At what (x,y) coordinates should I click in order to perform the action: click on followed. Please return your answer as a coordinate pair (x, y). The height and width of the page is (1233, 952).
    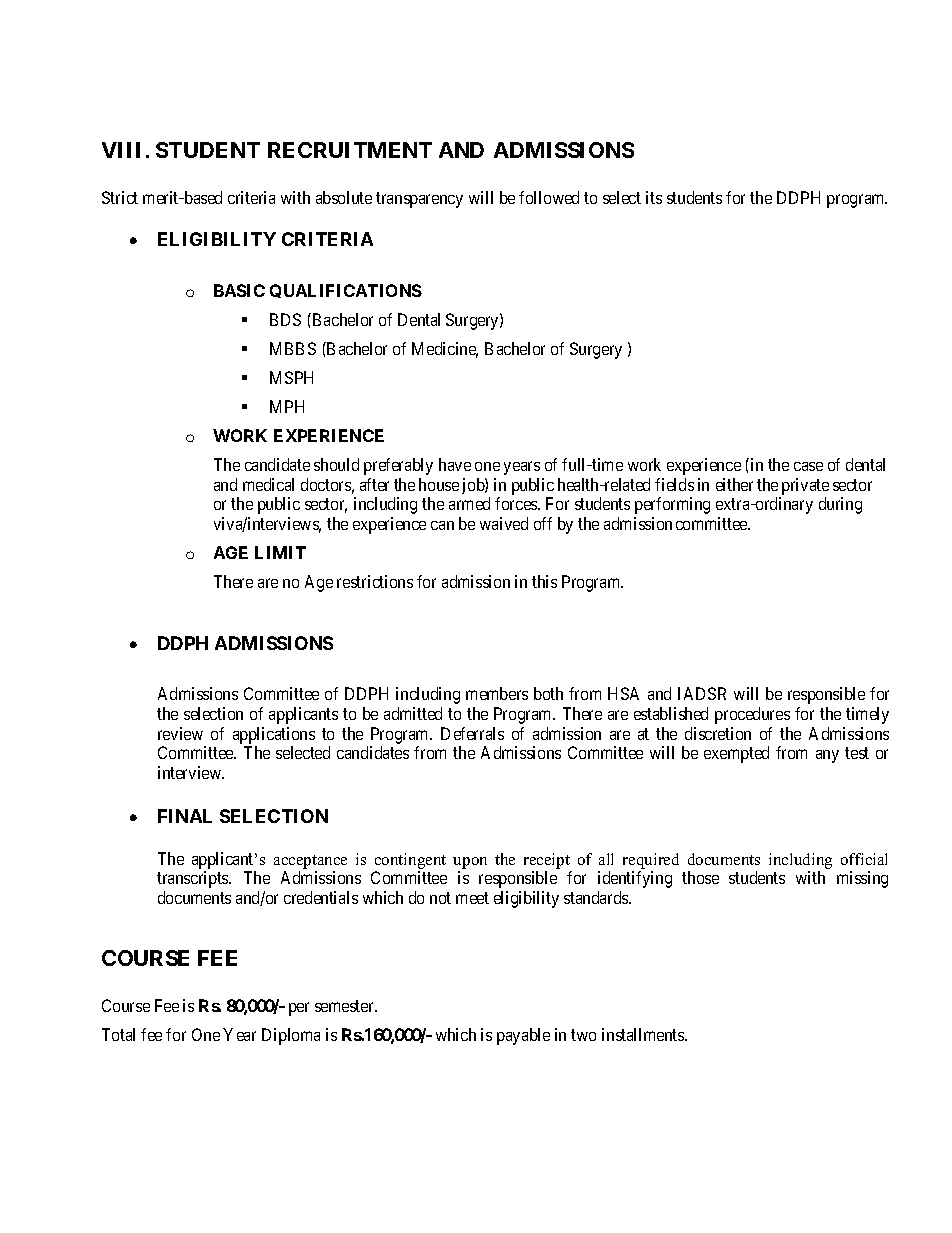
    Looking at the image, I should click on (549, 197).
